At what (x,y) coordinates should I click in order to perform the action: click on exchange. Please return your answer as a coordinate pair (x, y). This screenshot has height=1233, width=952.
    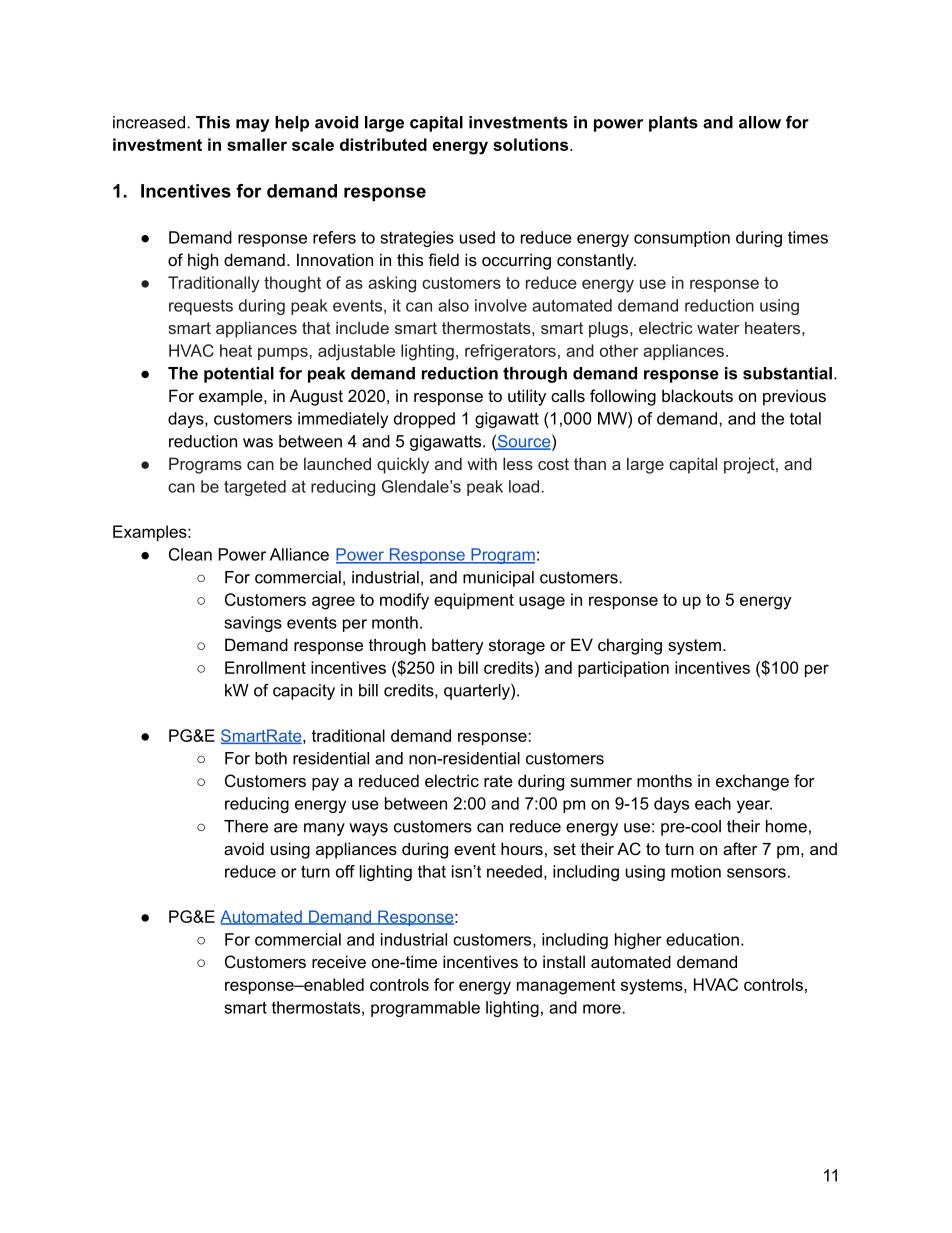
    Looking at the image, I should click on (752, 782).
